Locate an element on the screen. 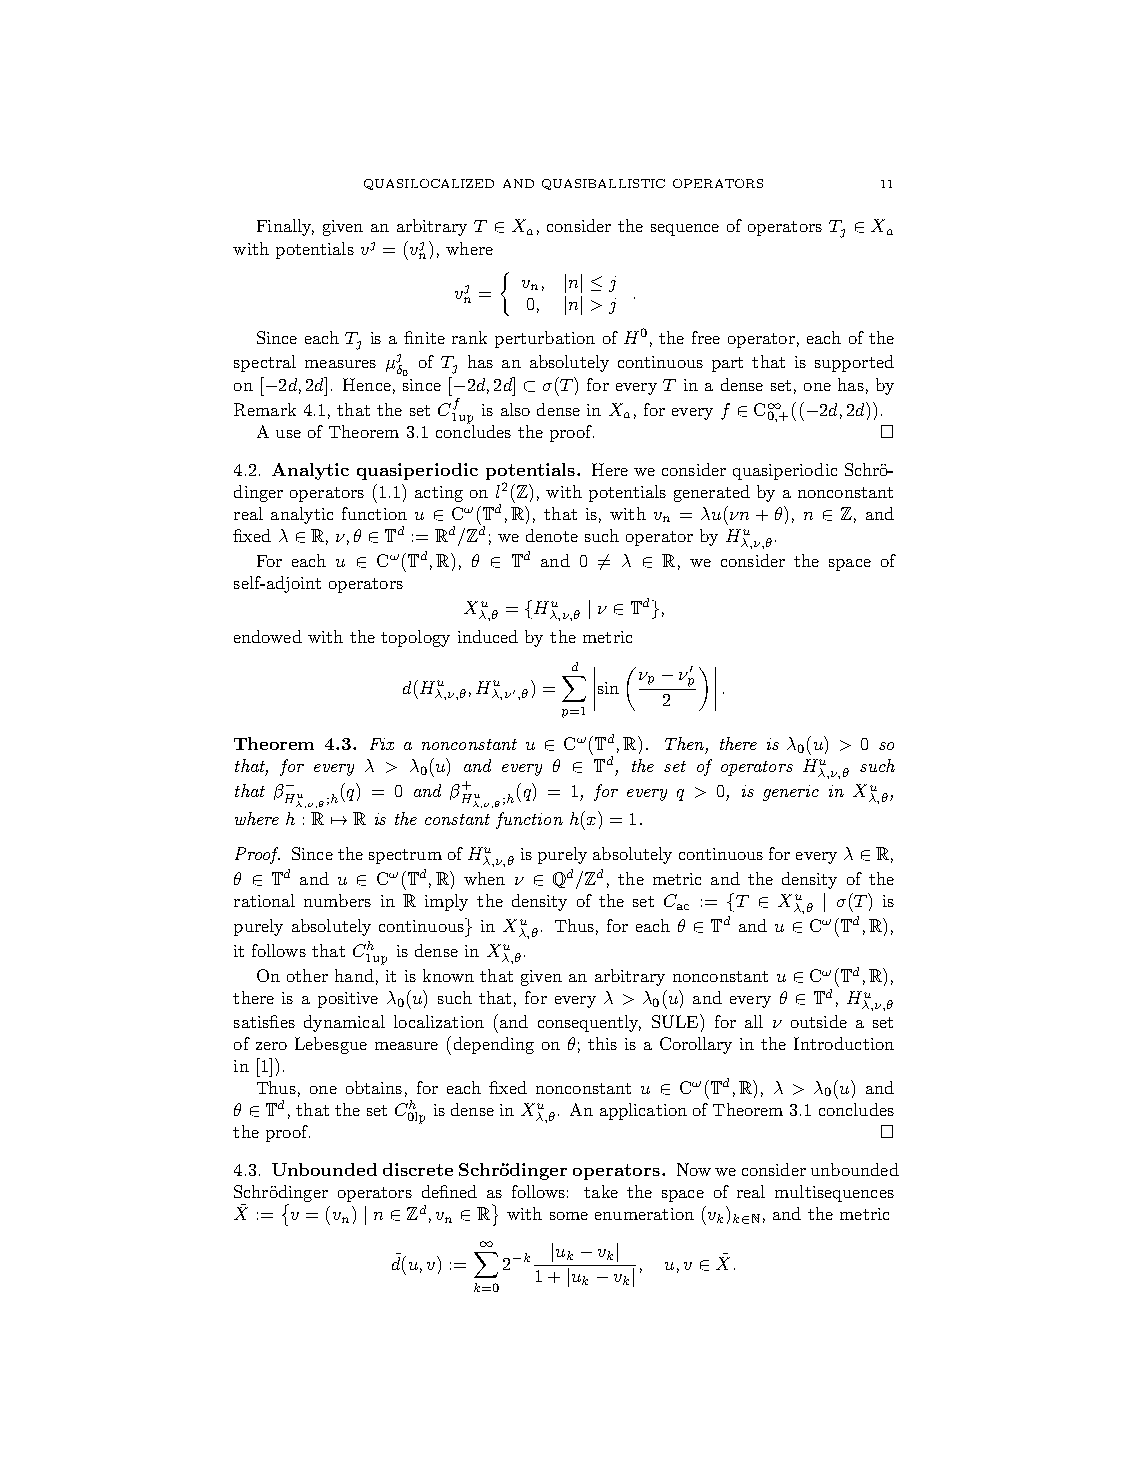 This screenshot has width=1128, height=1460. endowed is located at coordinates (268, 636).
